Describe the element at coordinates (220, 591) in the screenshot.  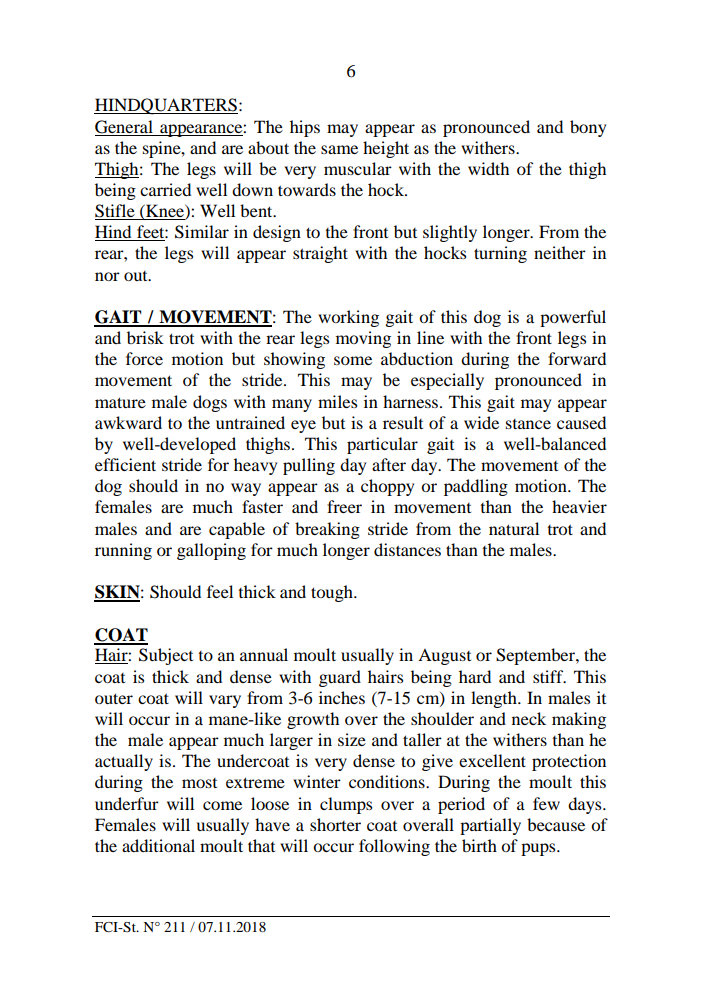
I see `feel` at that location.
